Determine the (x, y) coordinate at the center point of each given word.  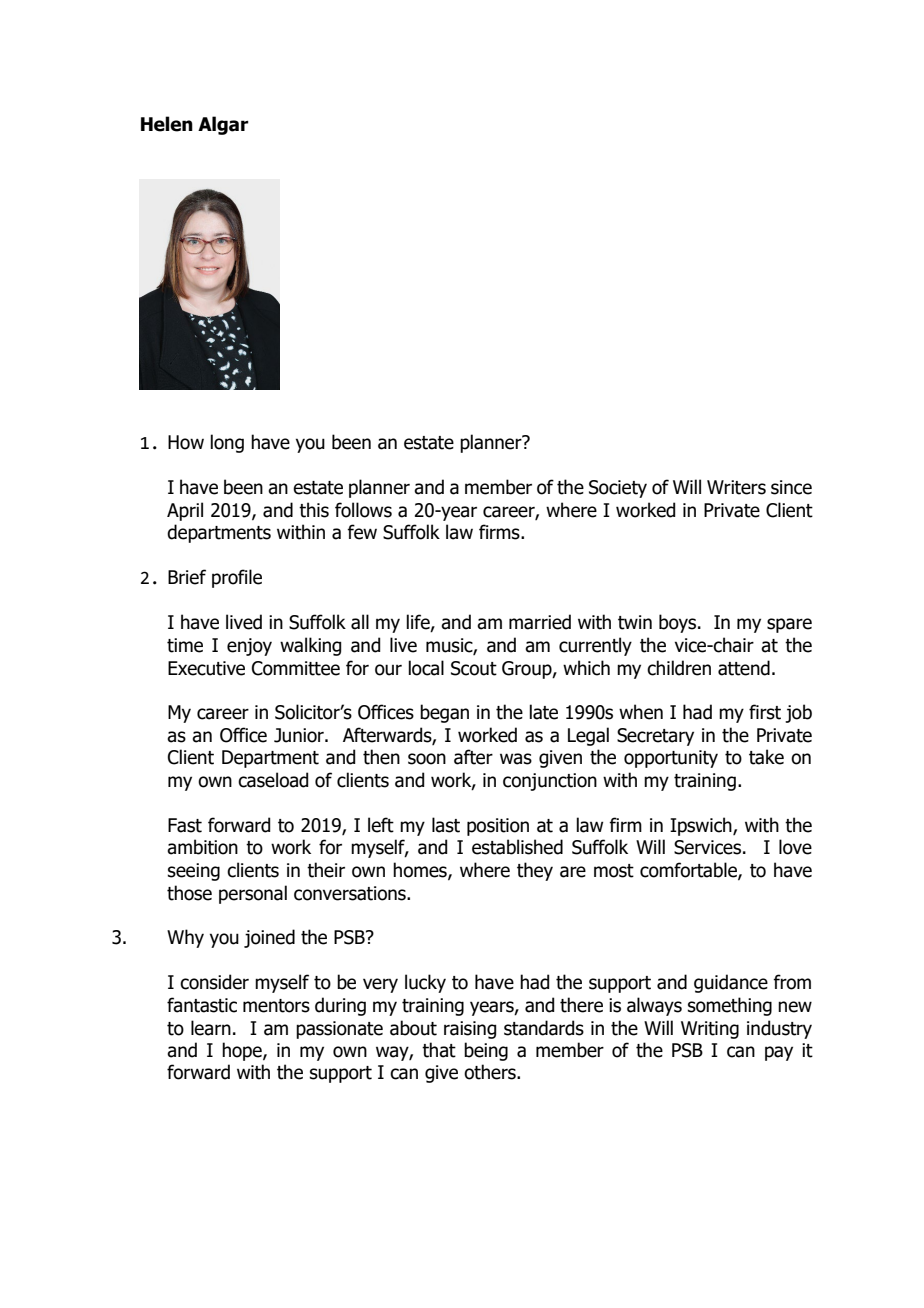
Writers (736, 487)
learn (211, 1028)
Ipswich (702, 826)
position (498, 827)
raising (470, 1030)
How (186, 442)
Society (618, 489)
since (791, 487)
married (540, 622)
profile (237, 578)
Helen (167, 124)
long (227, 443)
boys (679, 623)
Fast (185, 825)
